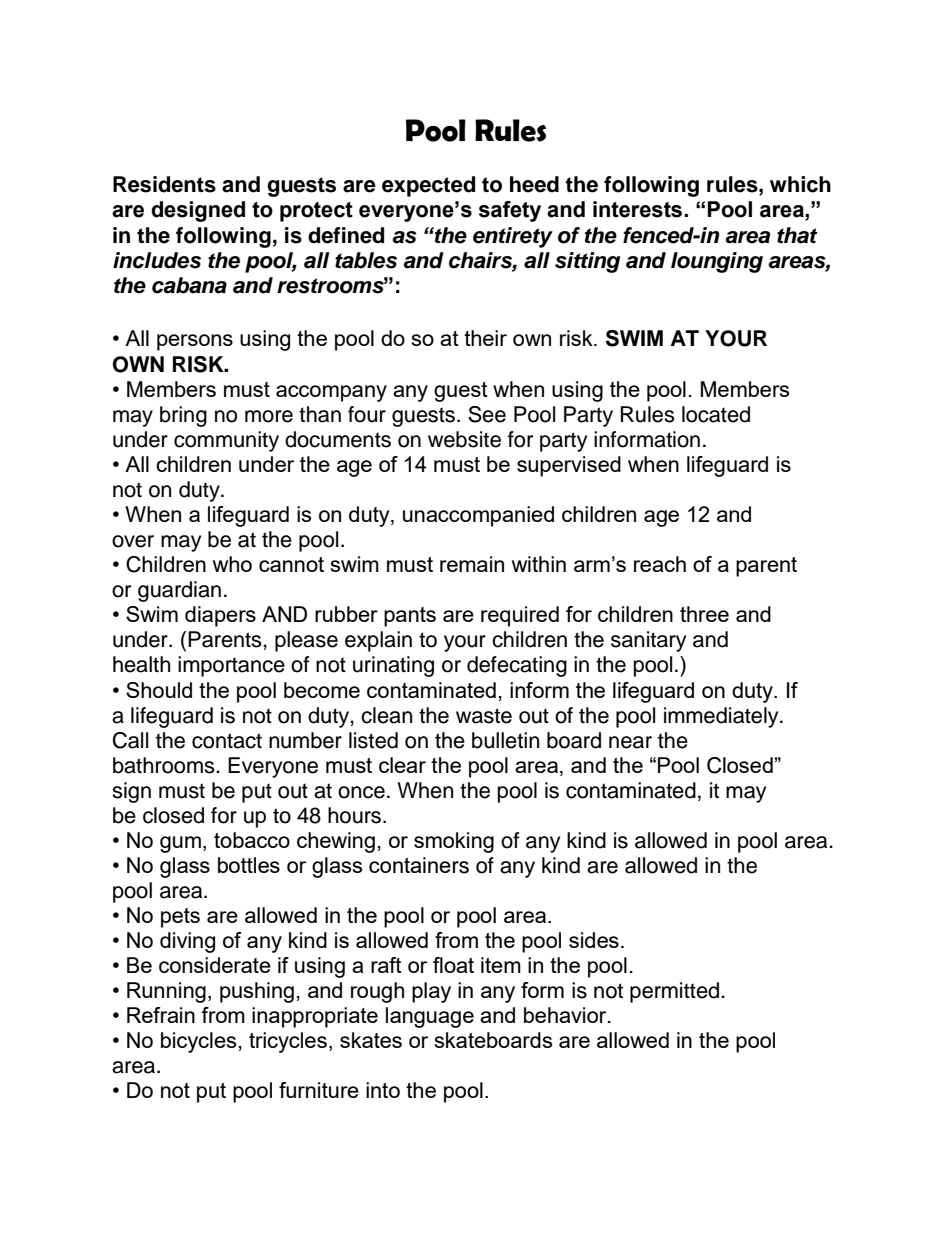 This document has height=1233, width=952. Describe the element at coordinates (510, 211) in the document. I see `safety` at that location.
